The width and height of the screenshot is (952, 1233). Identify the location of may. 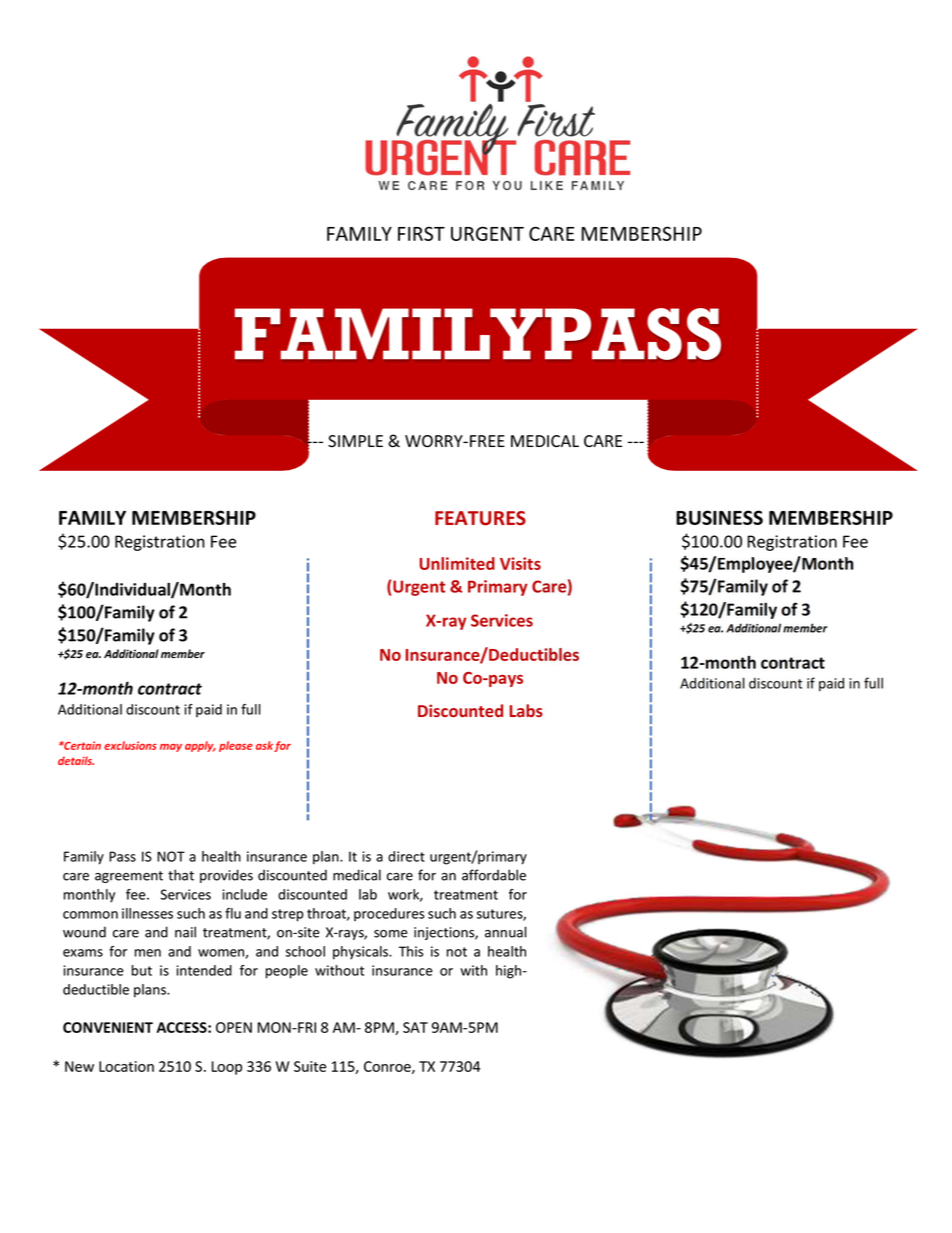
(171, 748).
